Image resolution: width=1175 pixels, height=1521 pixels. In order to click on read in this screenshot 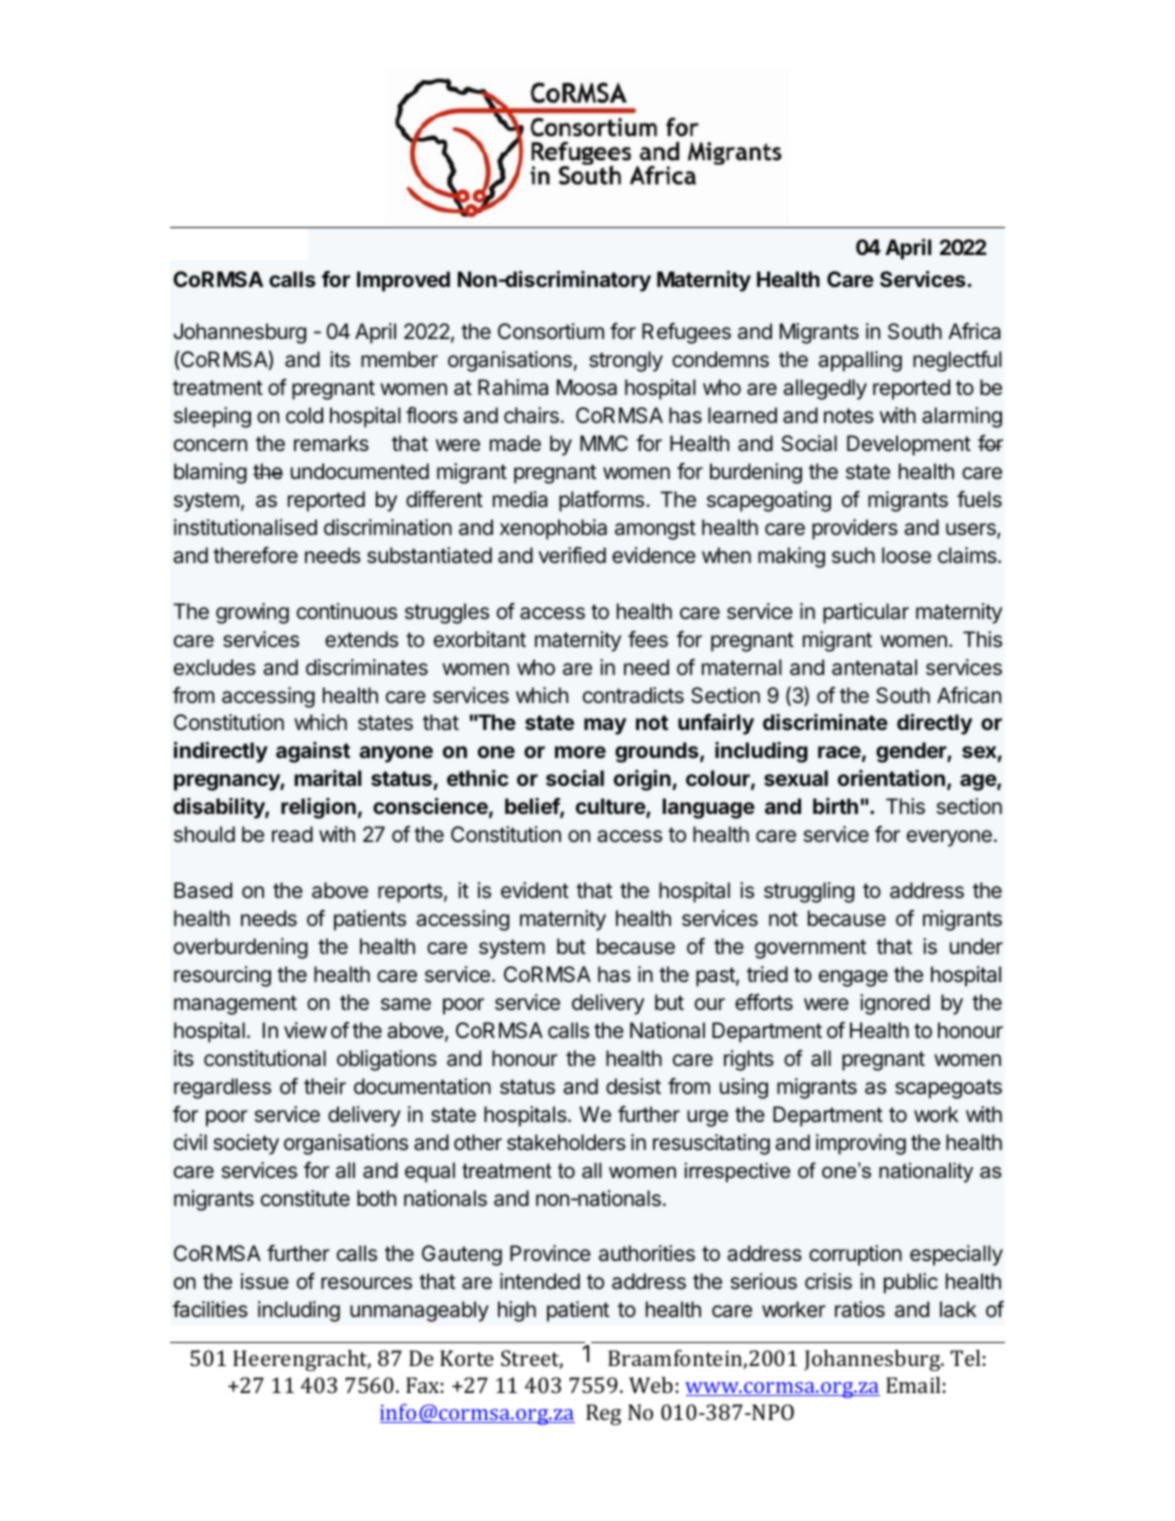, I will do `click(292, 834)`.
